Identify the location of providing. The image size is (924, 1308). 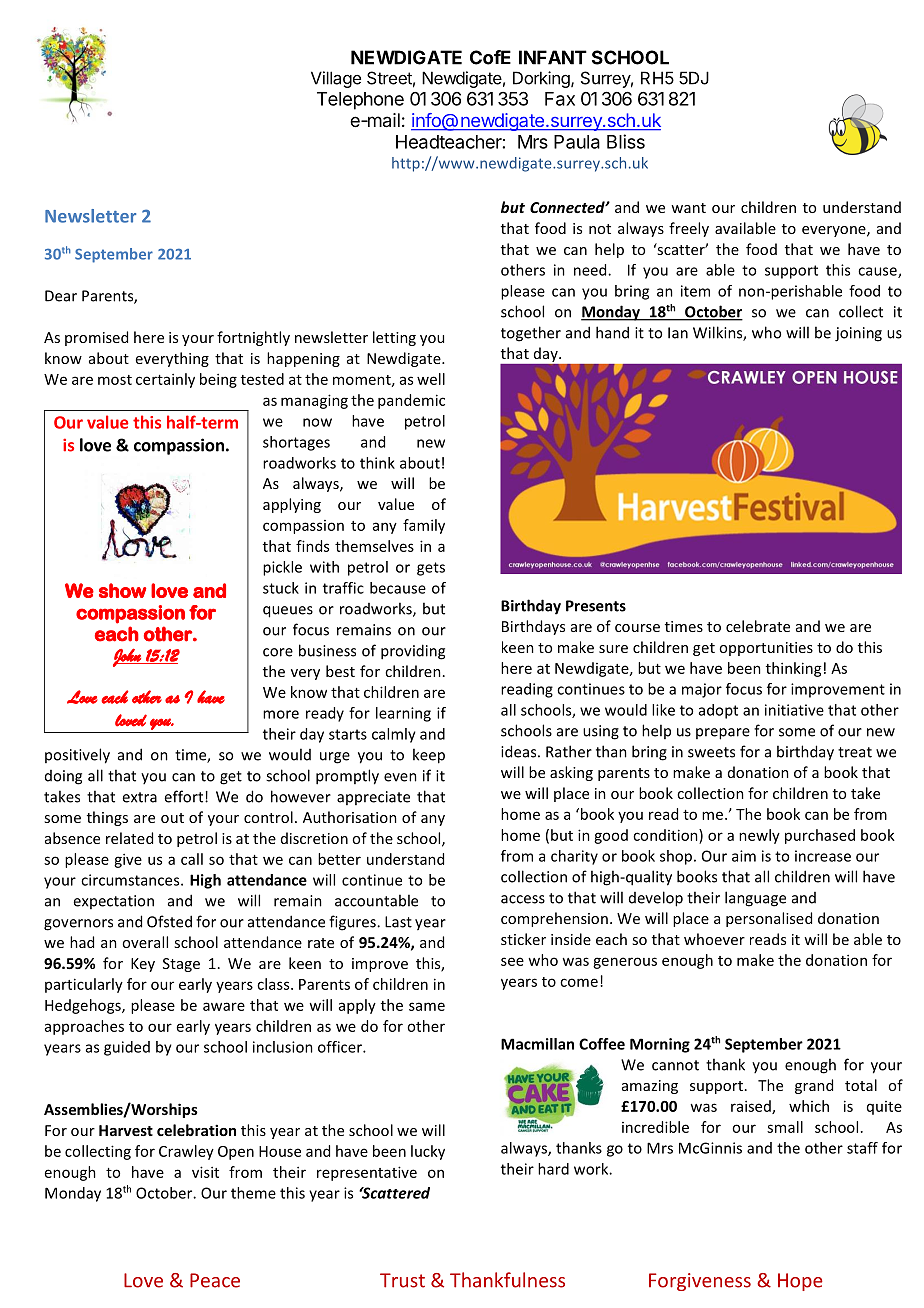
(413, 652).
